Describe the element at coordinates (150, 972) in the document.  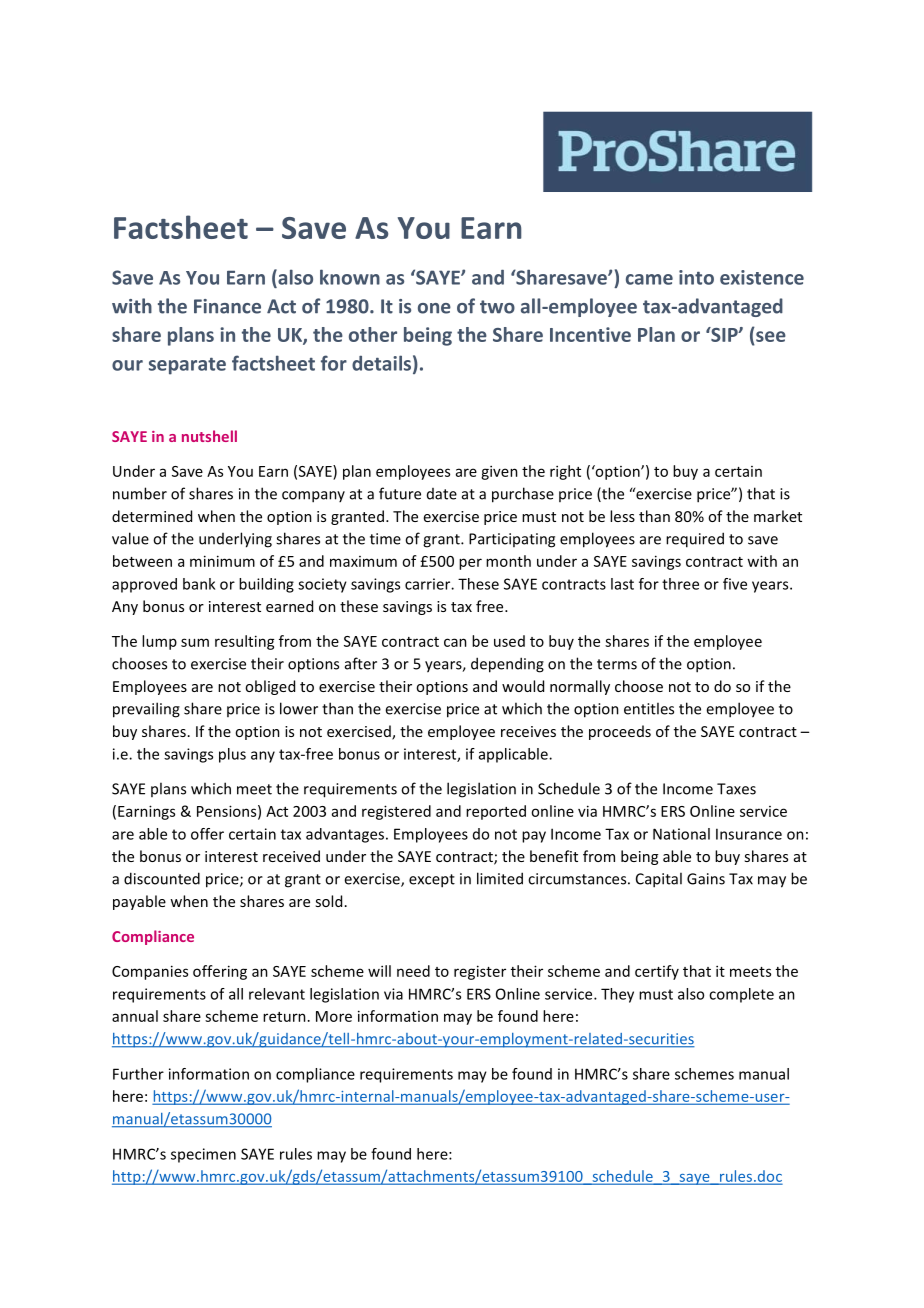
I see `Companies` at that location.
